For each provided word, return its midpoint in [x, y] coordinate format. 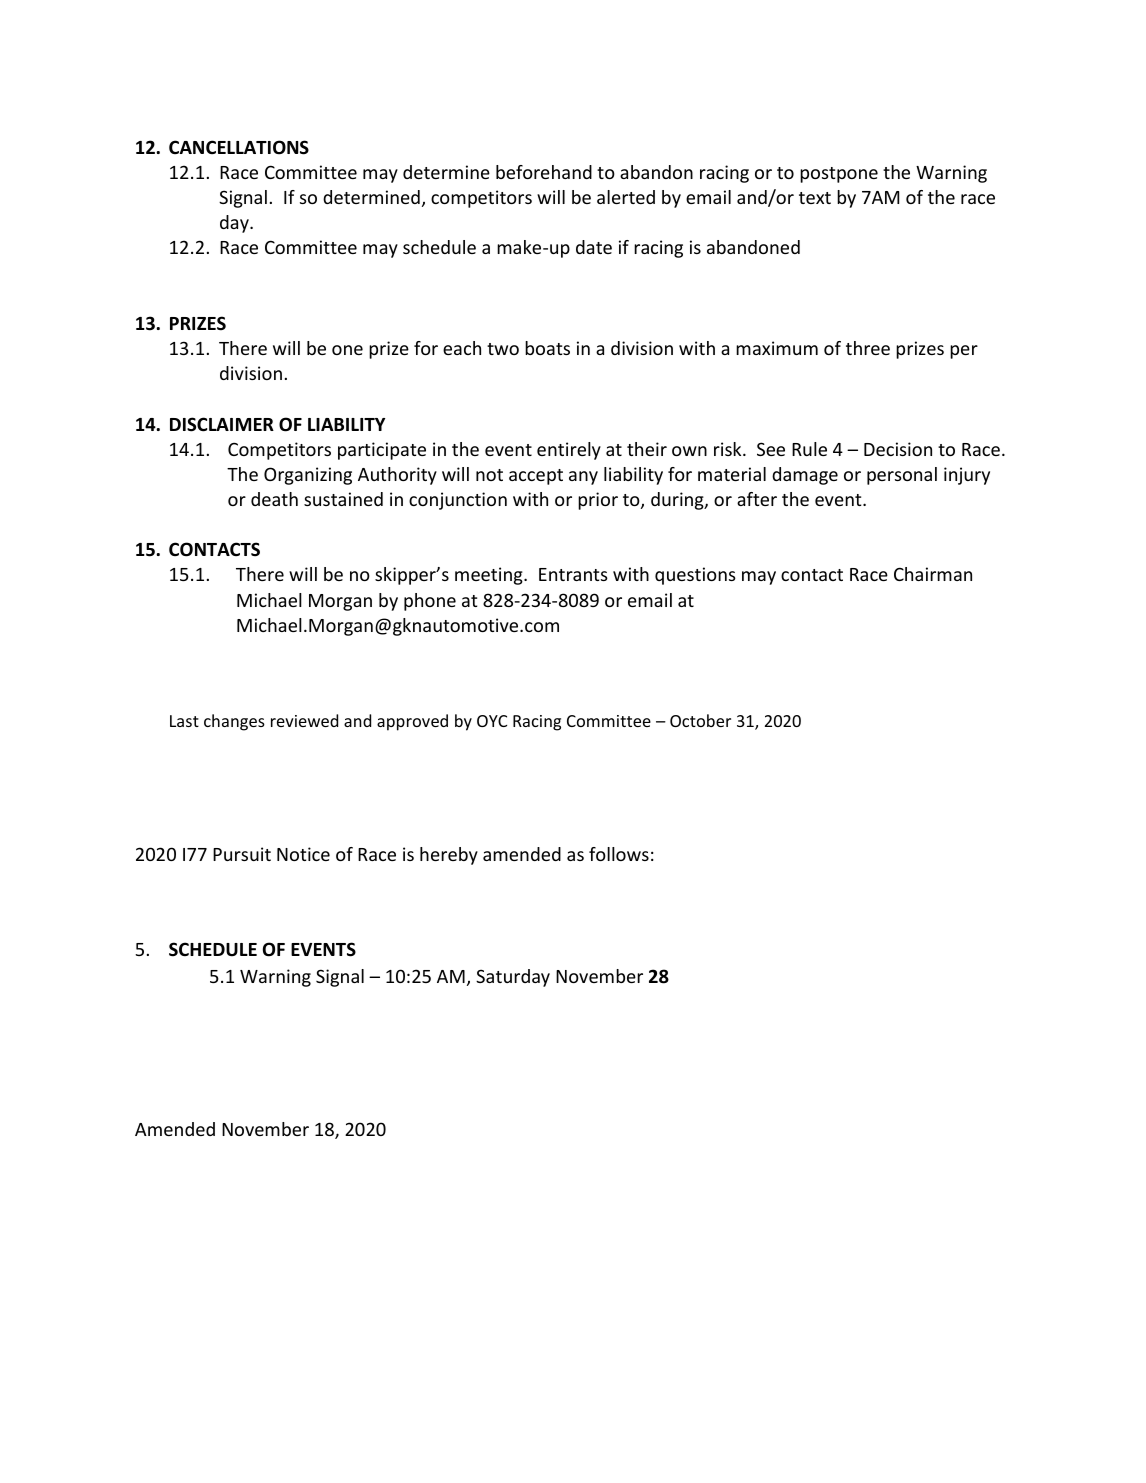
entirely [569, 451]
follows [619, 854]
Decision [898, 449]
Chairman [933, 574]
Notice [303, 854]
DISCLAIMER [222, 424]
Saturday [513, 978]
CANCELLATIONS [239, 147]
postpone [839, 175]
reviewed [304, 720]
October [700, 720]
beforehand [544, 172]
